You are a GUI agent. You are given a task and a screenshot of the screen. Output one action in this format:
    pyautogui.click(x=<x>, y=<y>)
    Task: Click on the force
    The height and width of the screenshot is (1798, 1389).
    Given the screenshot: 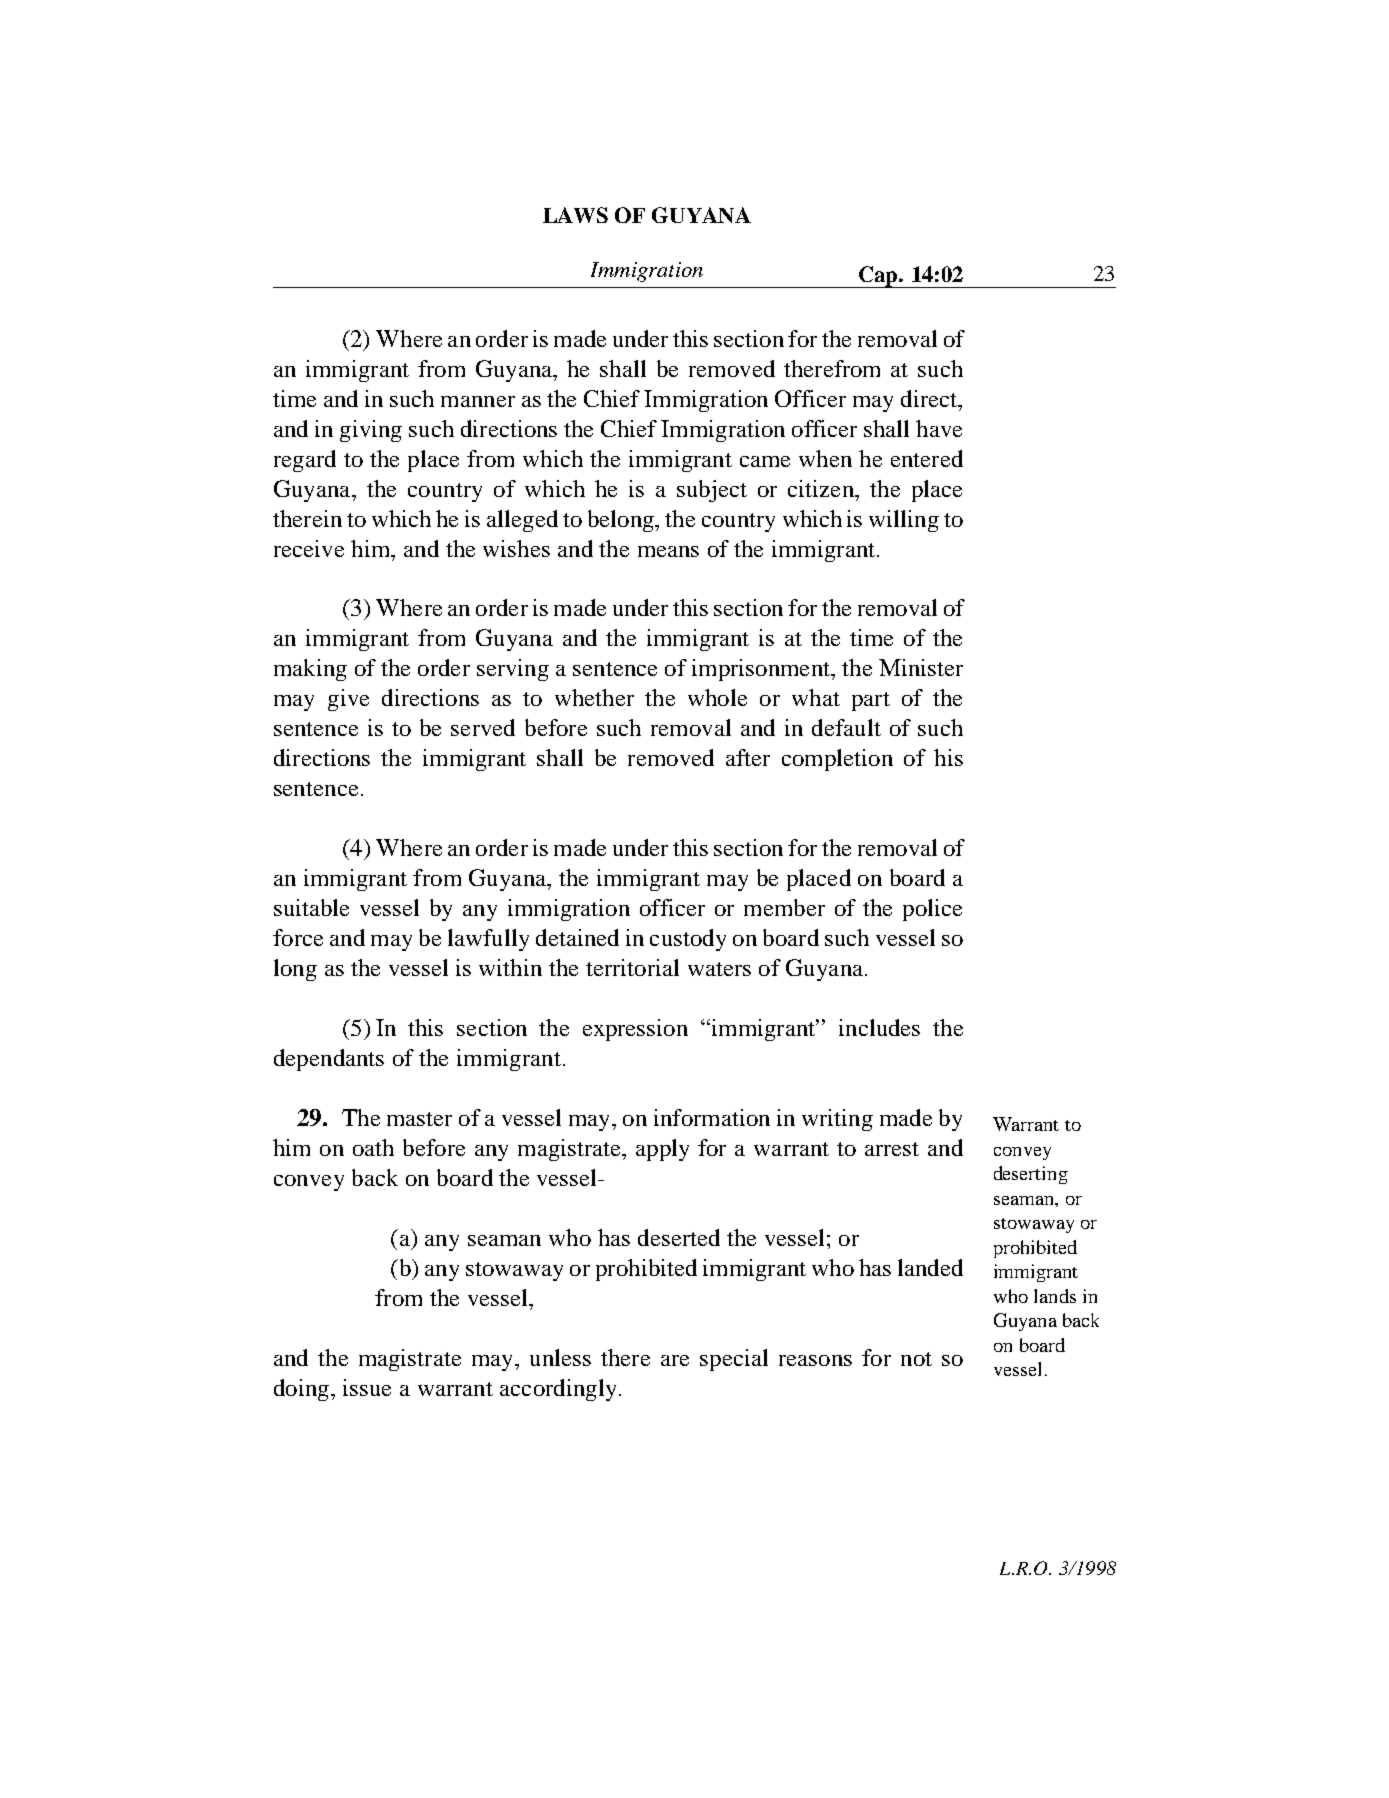 What is the action you would take?
    pyautogui.click(x=298, y=937)
